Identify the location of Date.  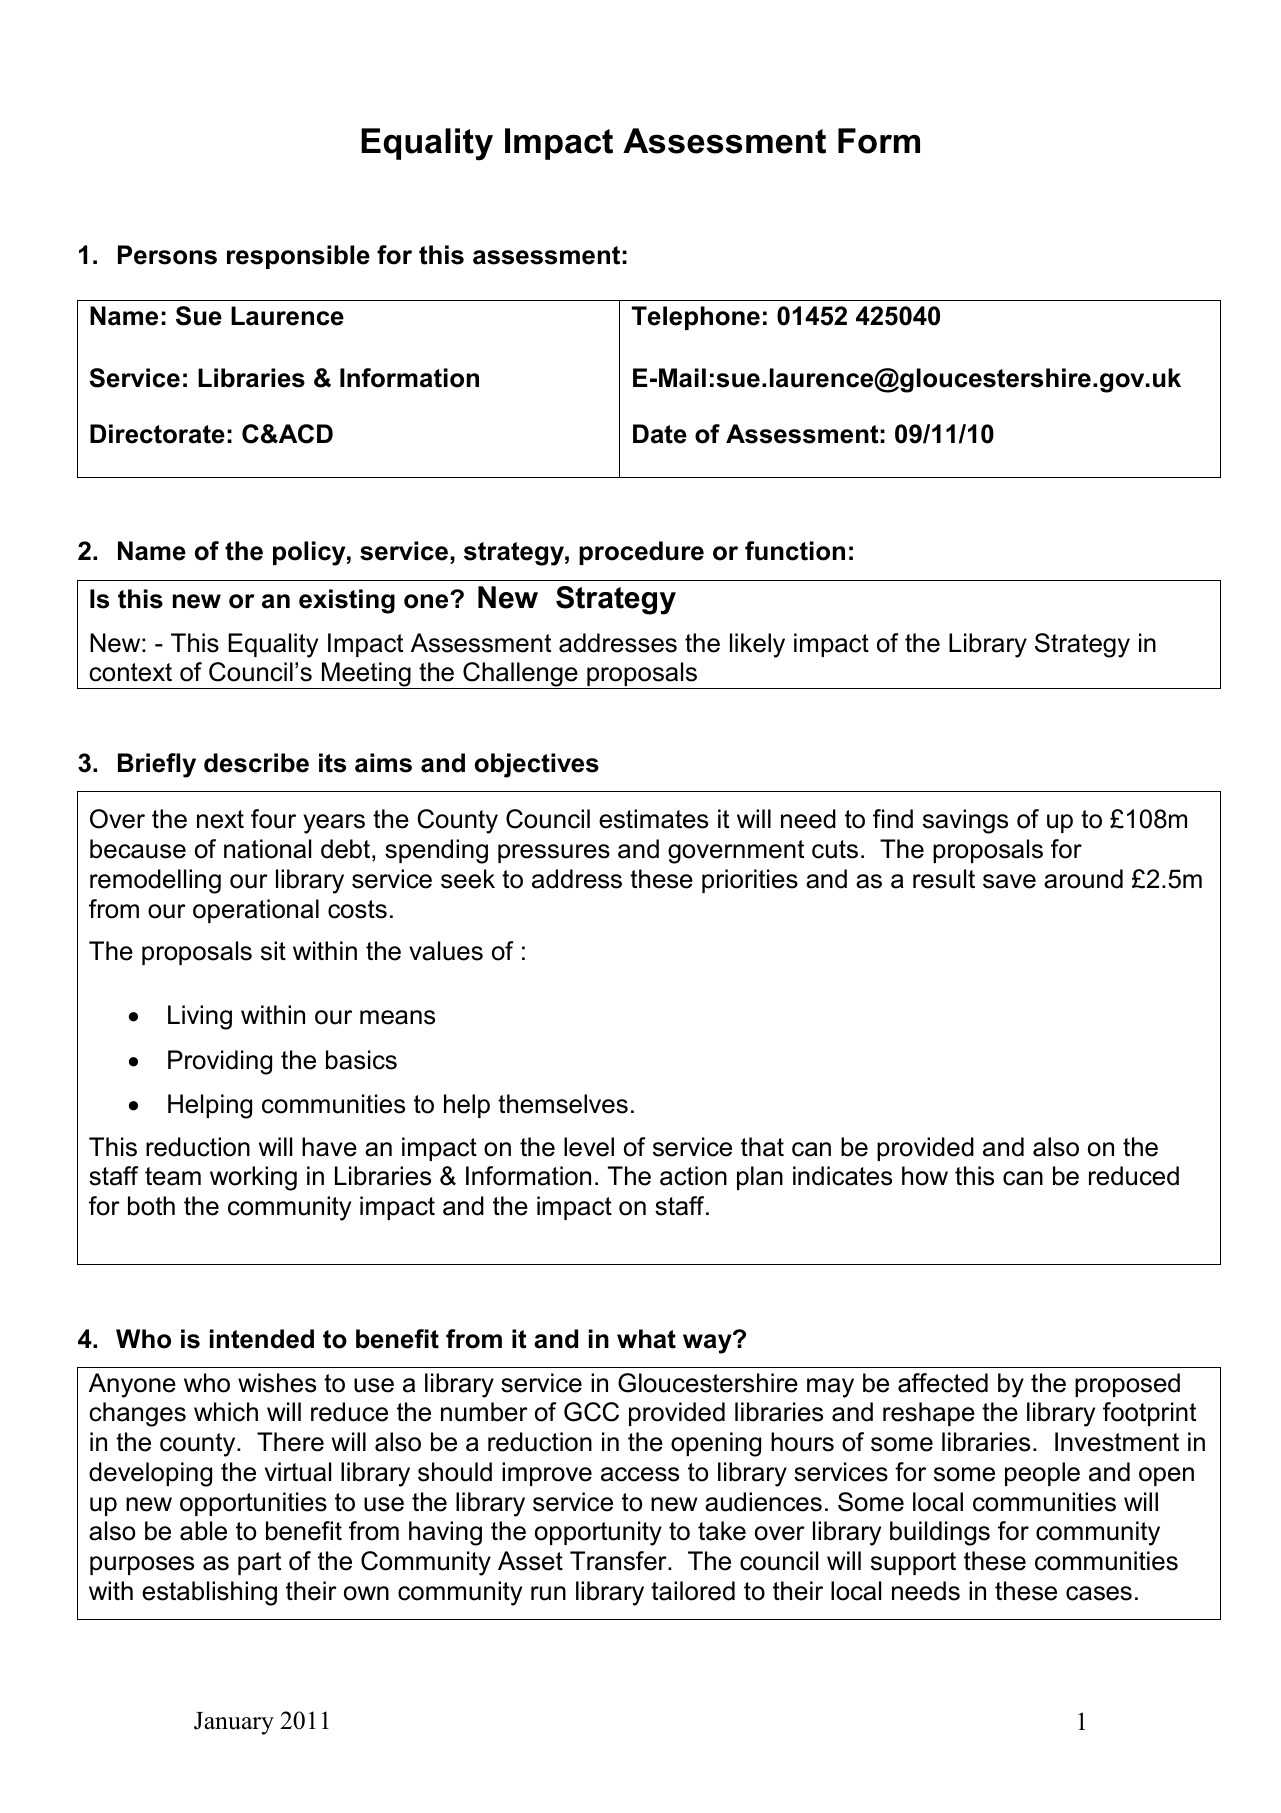
(660, 434).
